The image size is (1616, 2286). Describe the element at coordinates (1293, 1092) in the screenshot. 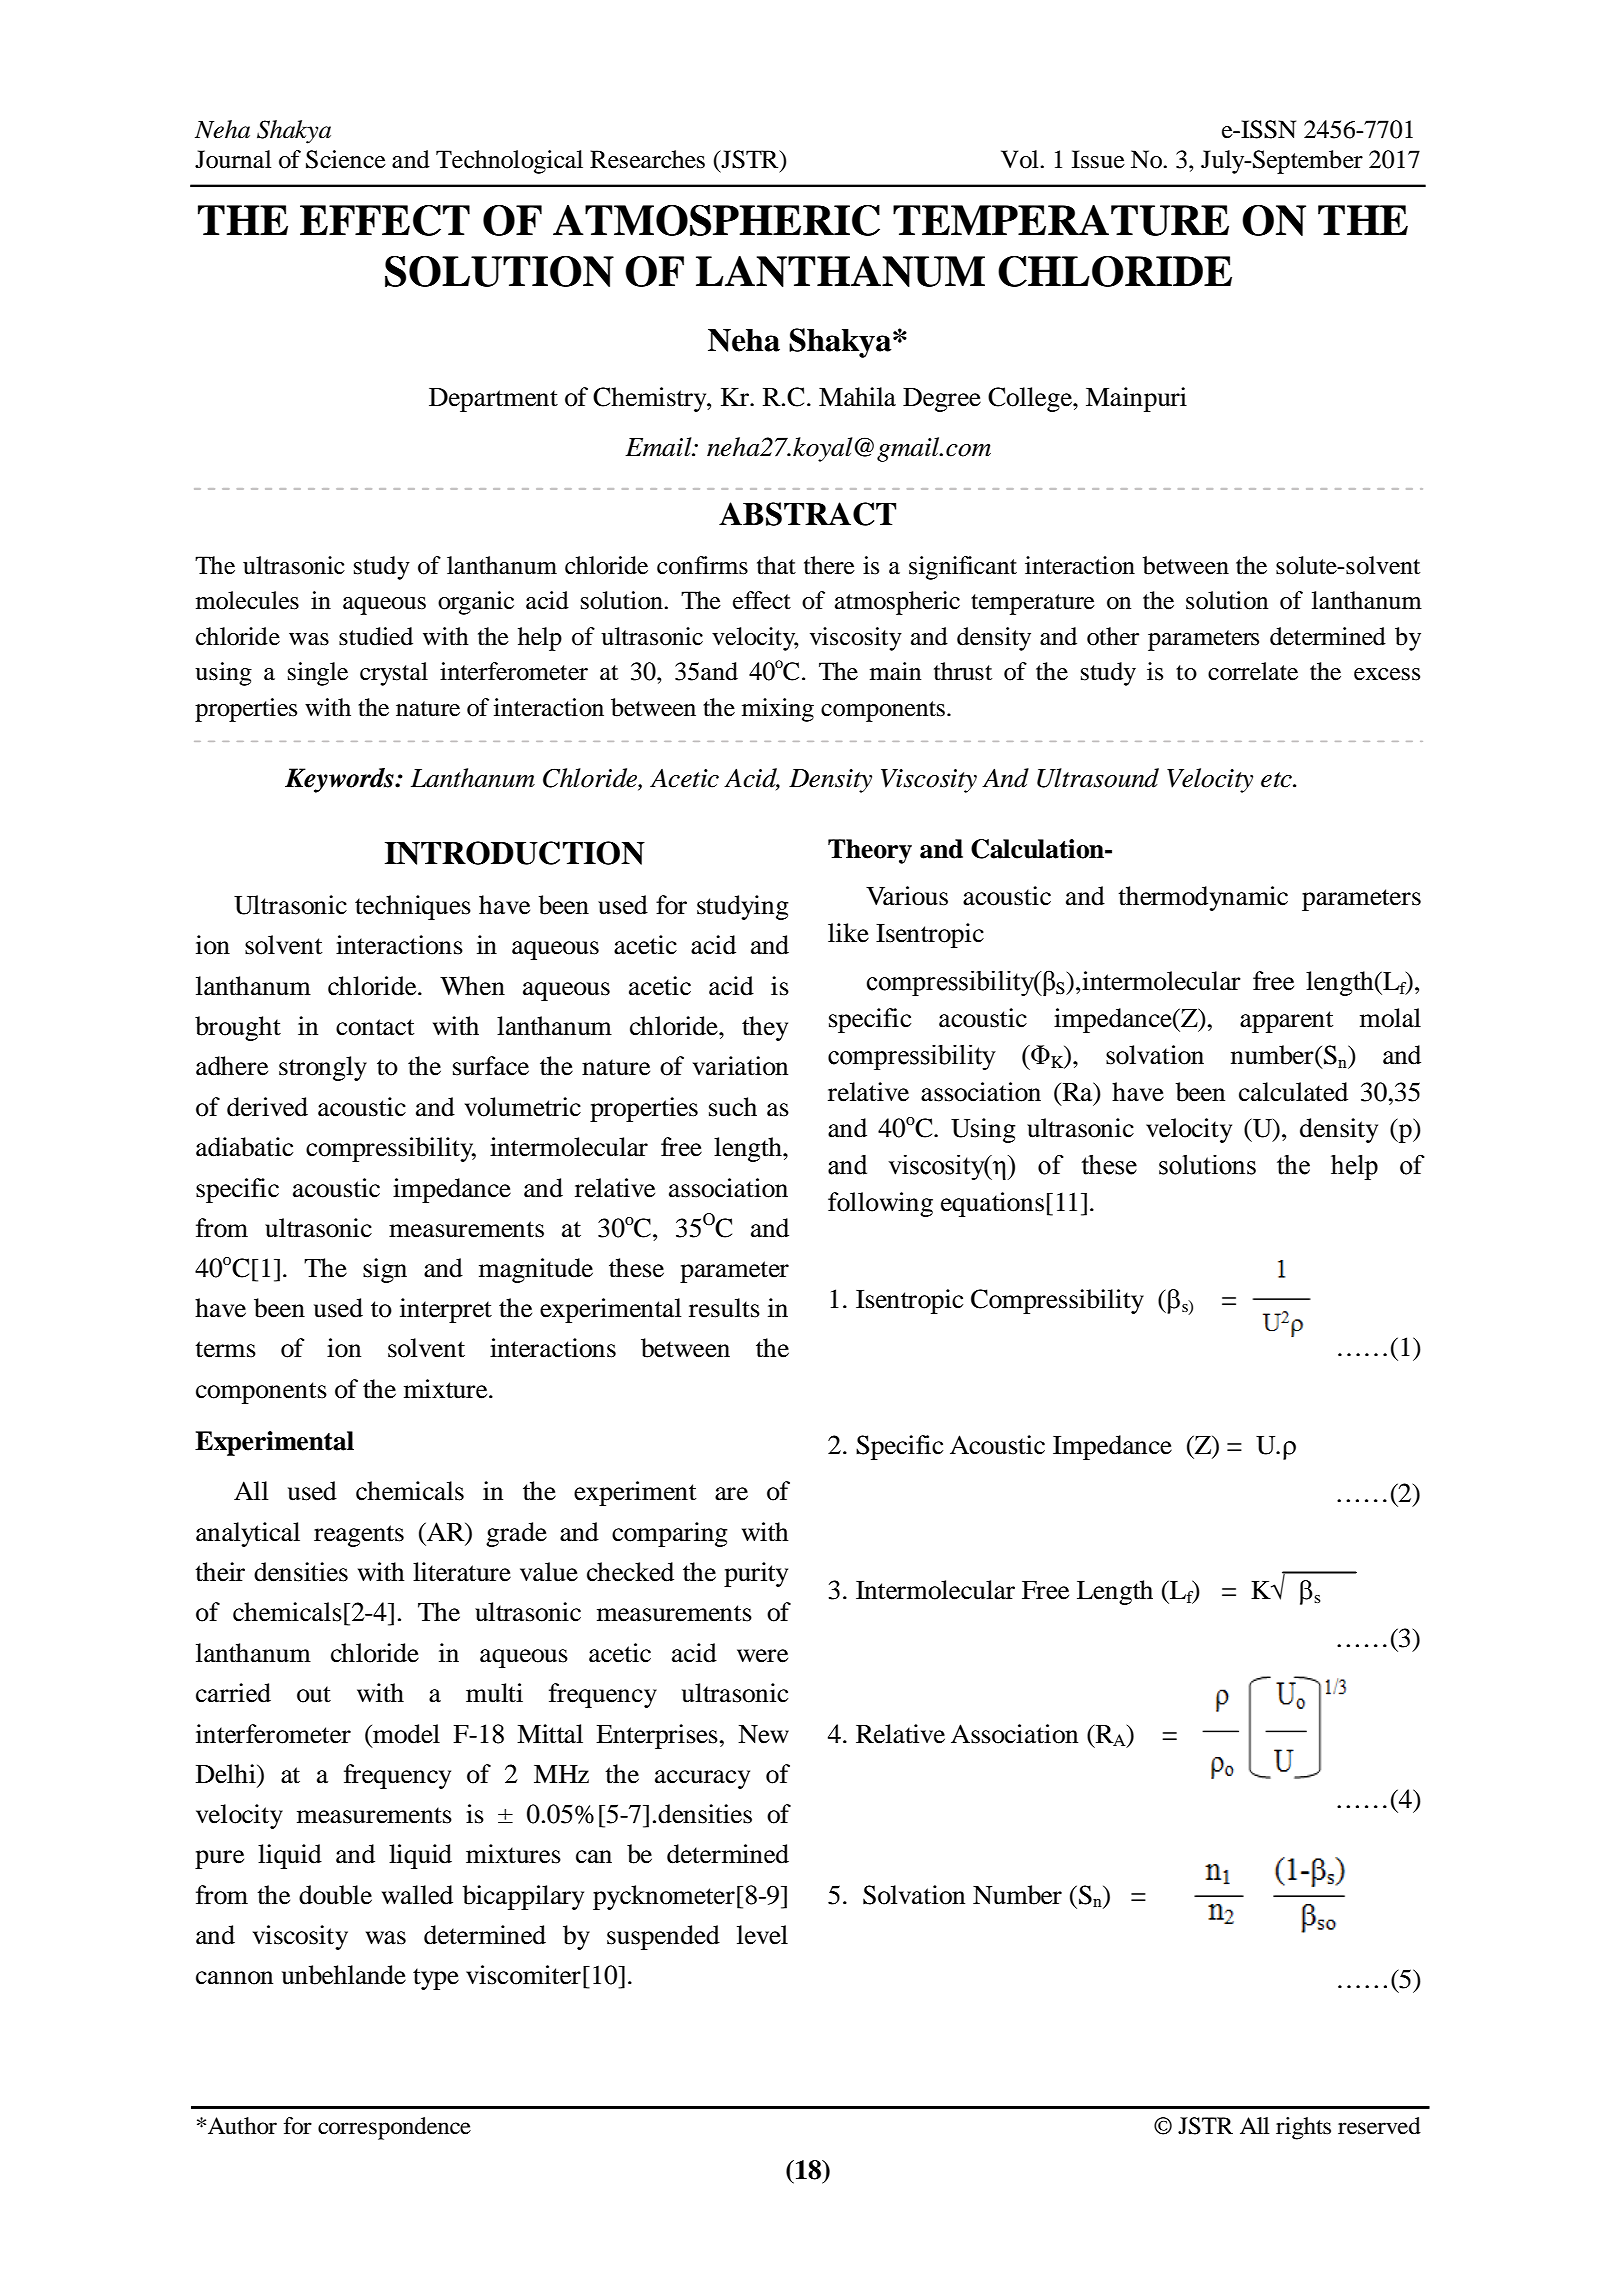

I see `calculated` at that location.
